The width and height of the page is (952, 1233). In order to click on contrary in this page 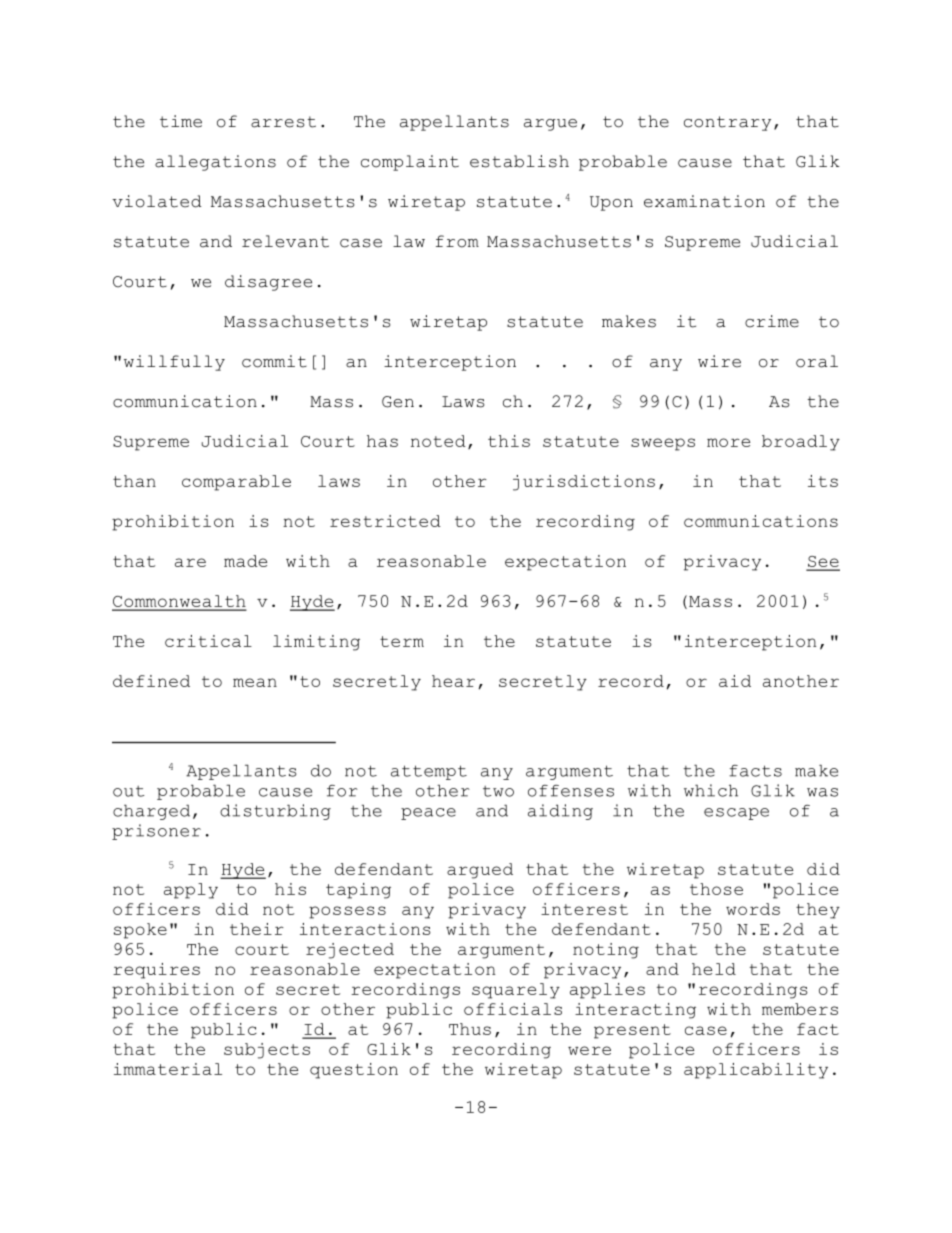, I will do `click(727, 123)`.
